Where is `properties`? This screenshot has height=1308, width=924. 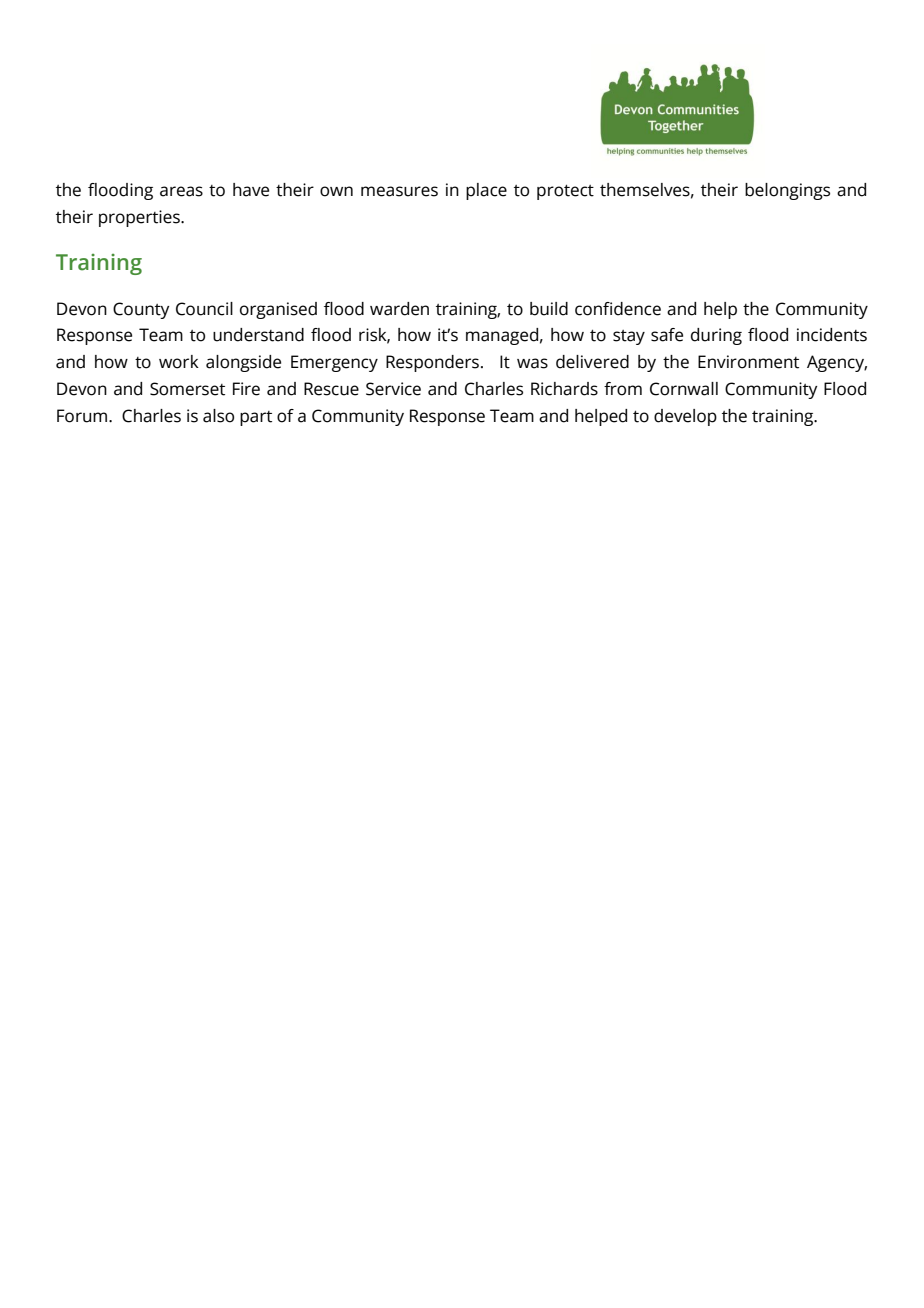 properties is located at coordinates (140, 218).
